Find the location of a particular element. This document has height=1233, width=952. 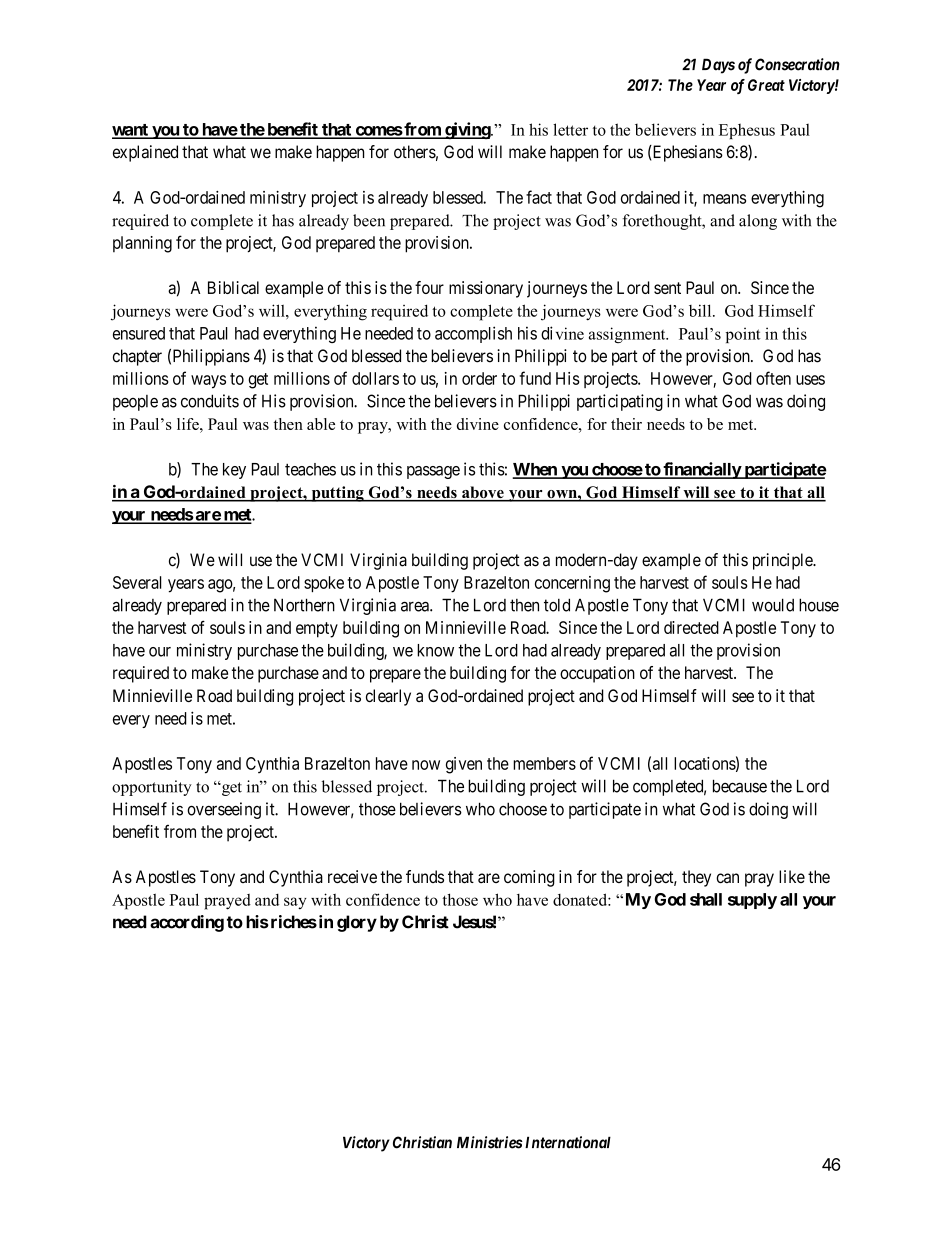

Ministries is located at coordinates (490, 1142).
